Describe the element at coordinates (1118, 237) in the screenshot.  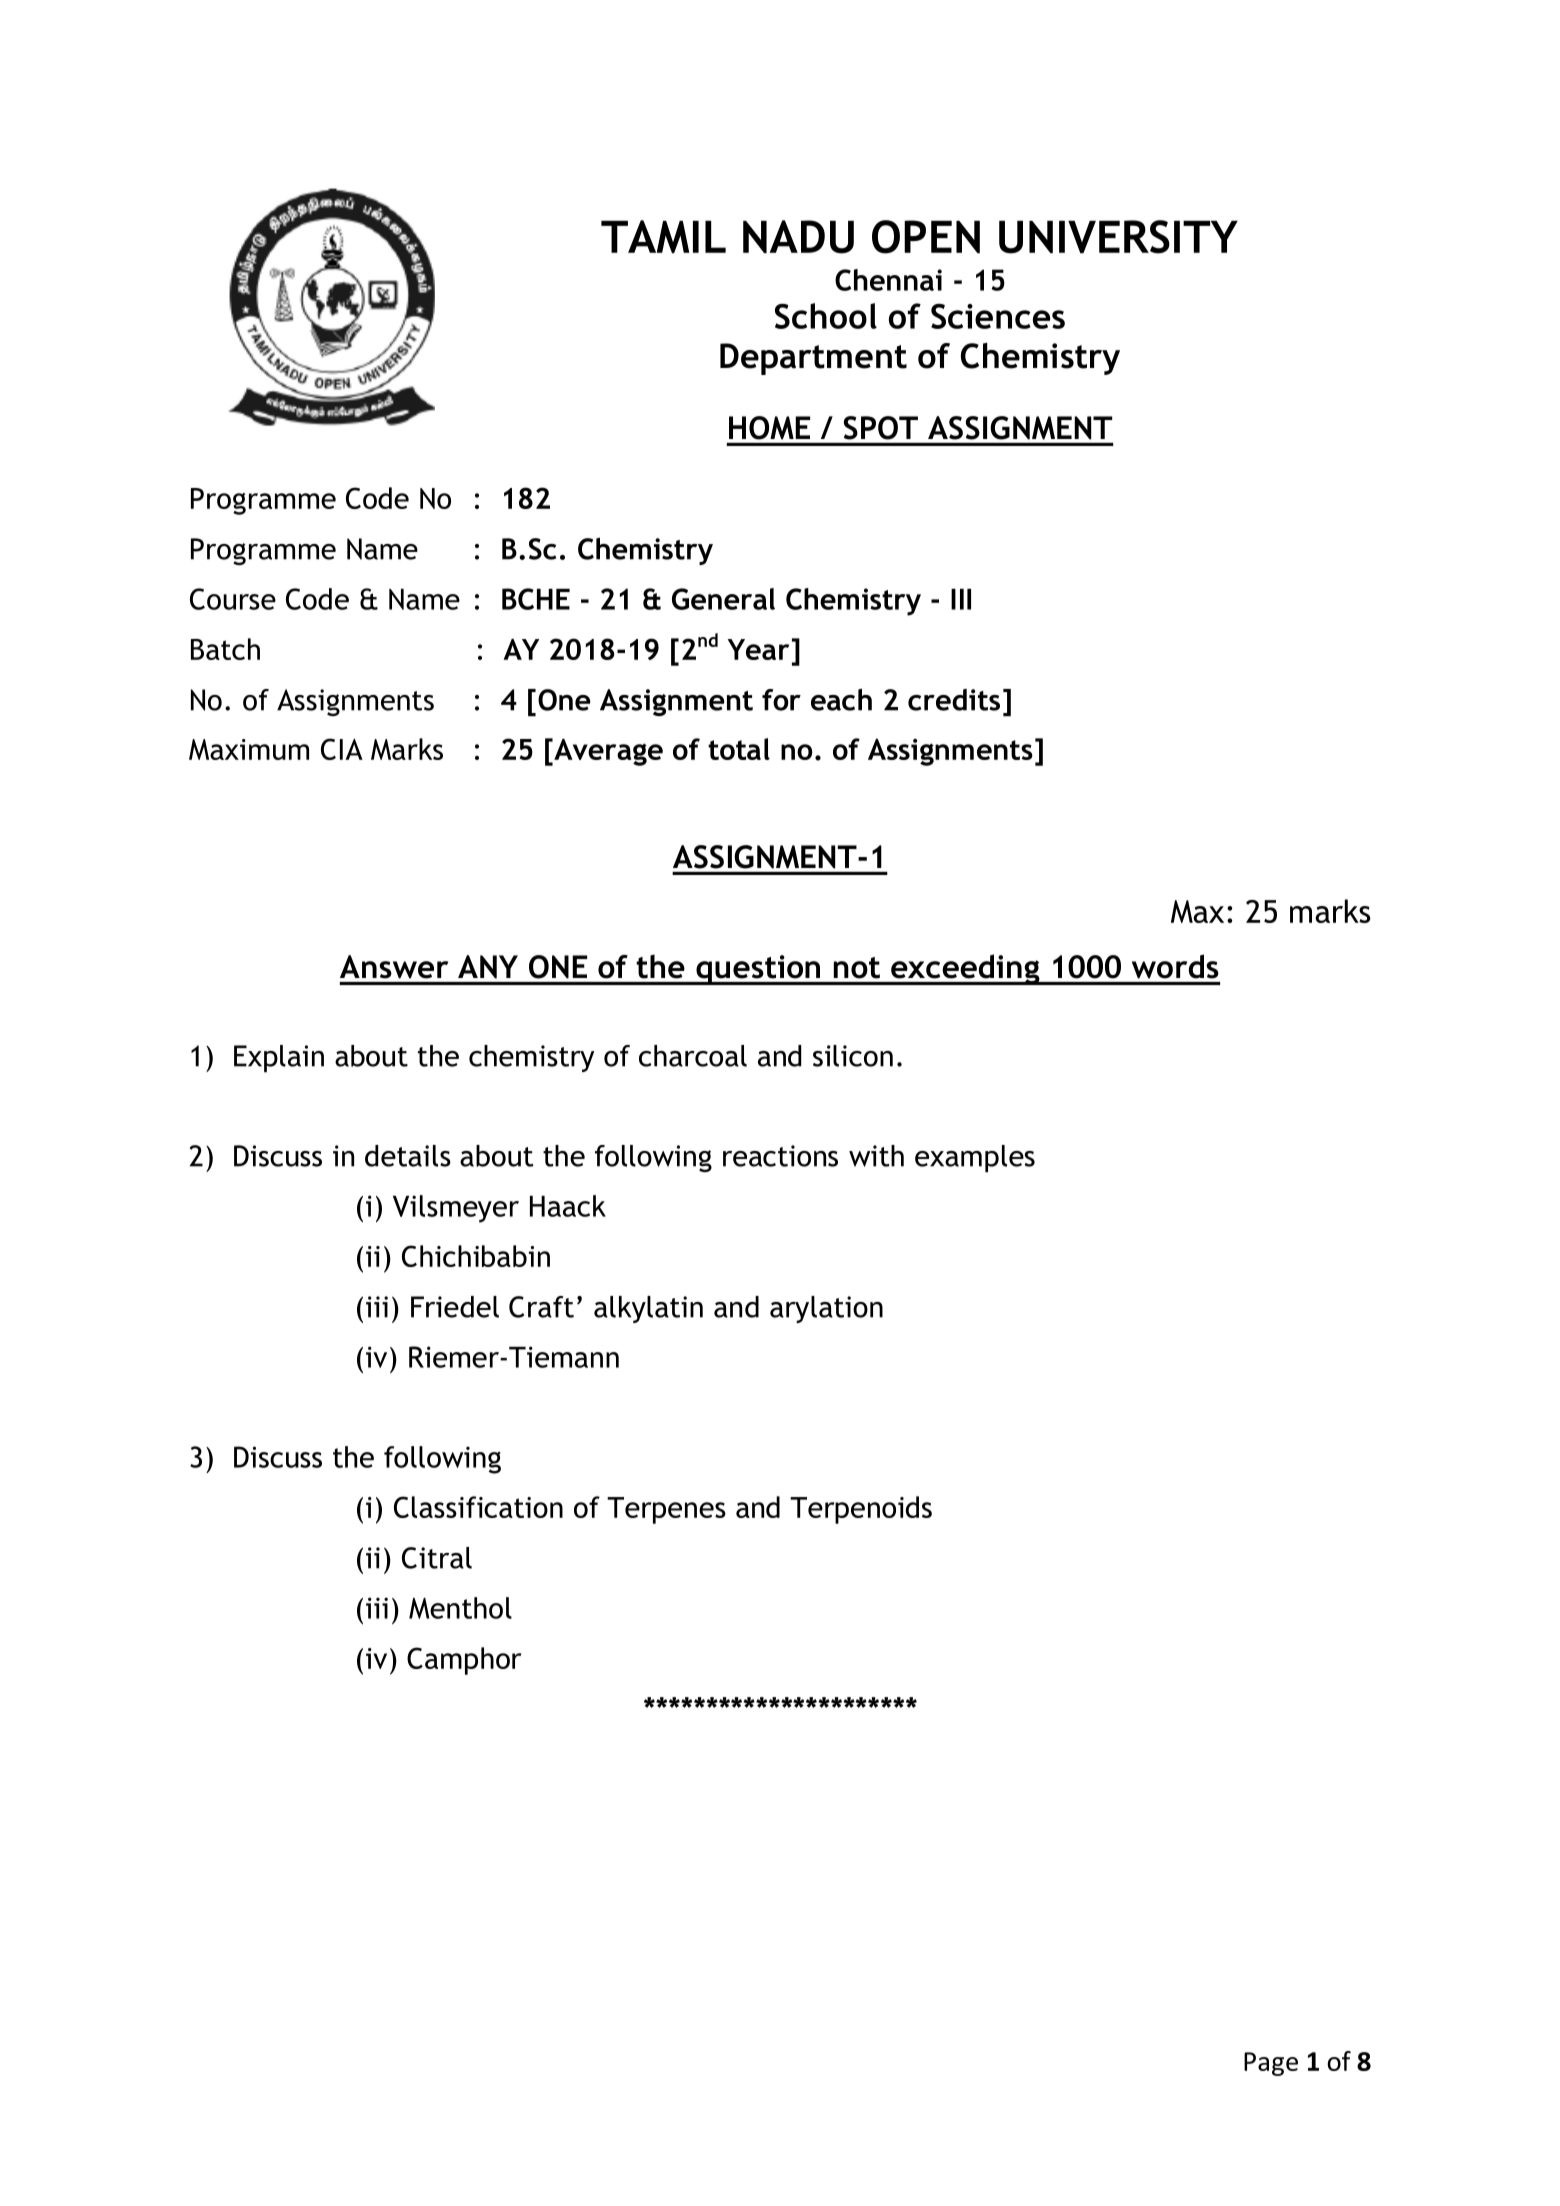
I see `UNIVERSITY` at that location.
